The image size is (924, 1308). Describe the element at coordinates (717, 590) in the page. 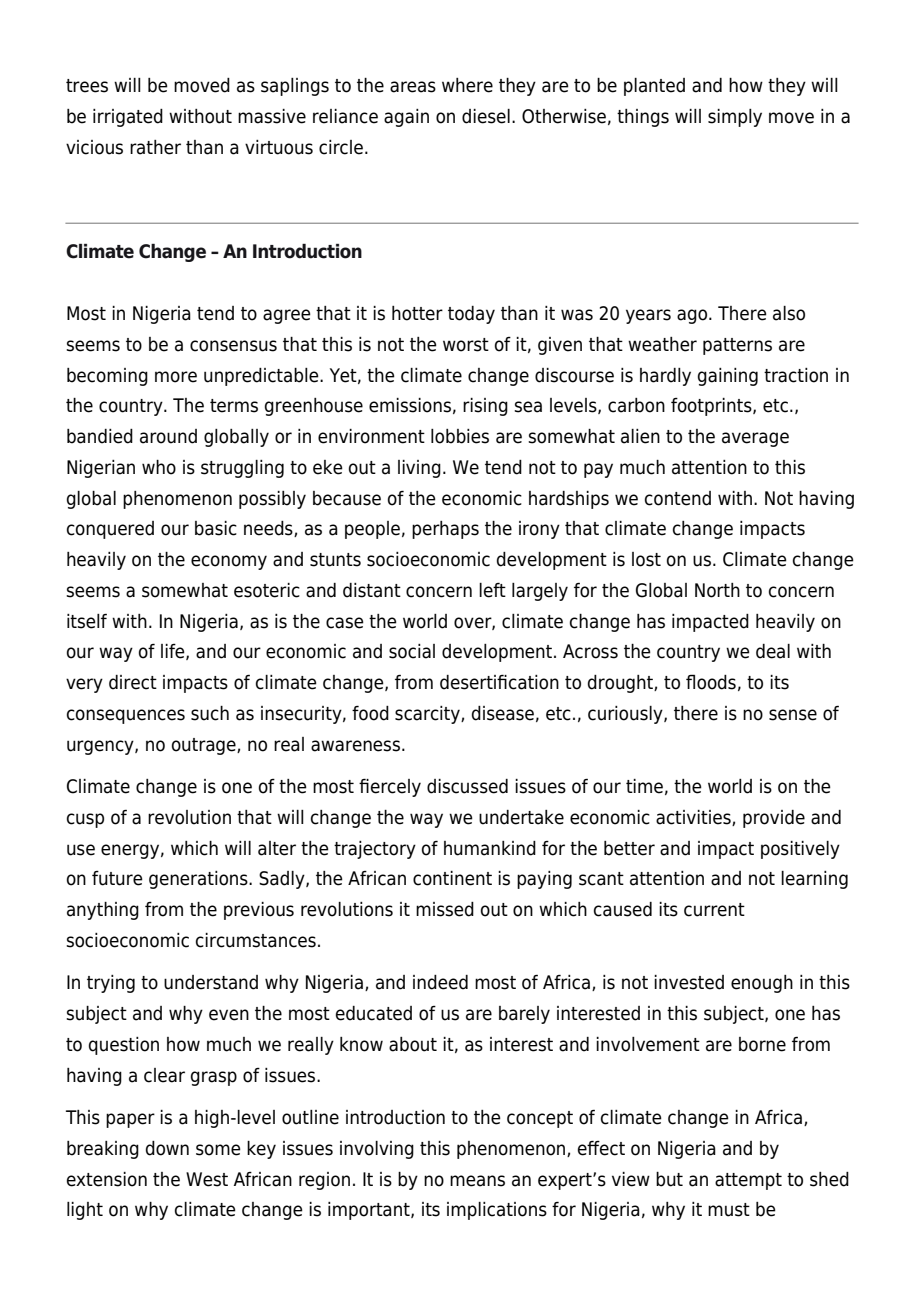

I see `North` at that location.
